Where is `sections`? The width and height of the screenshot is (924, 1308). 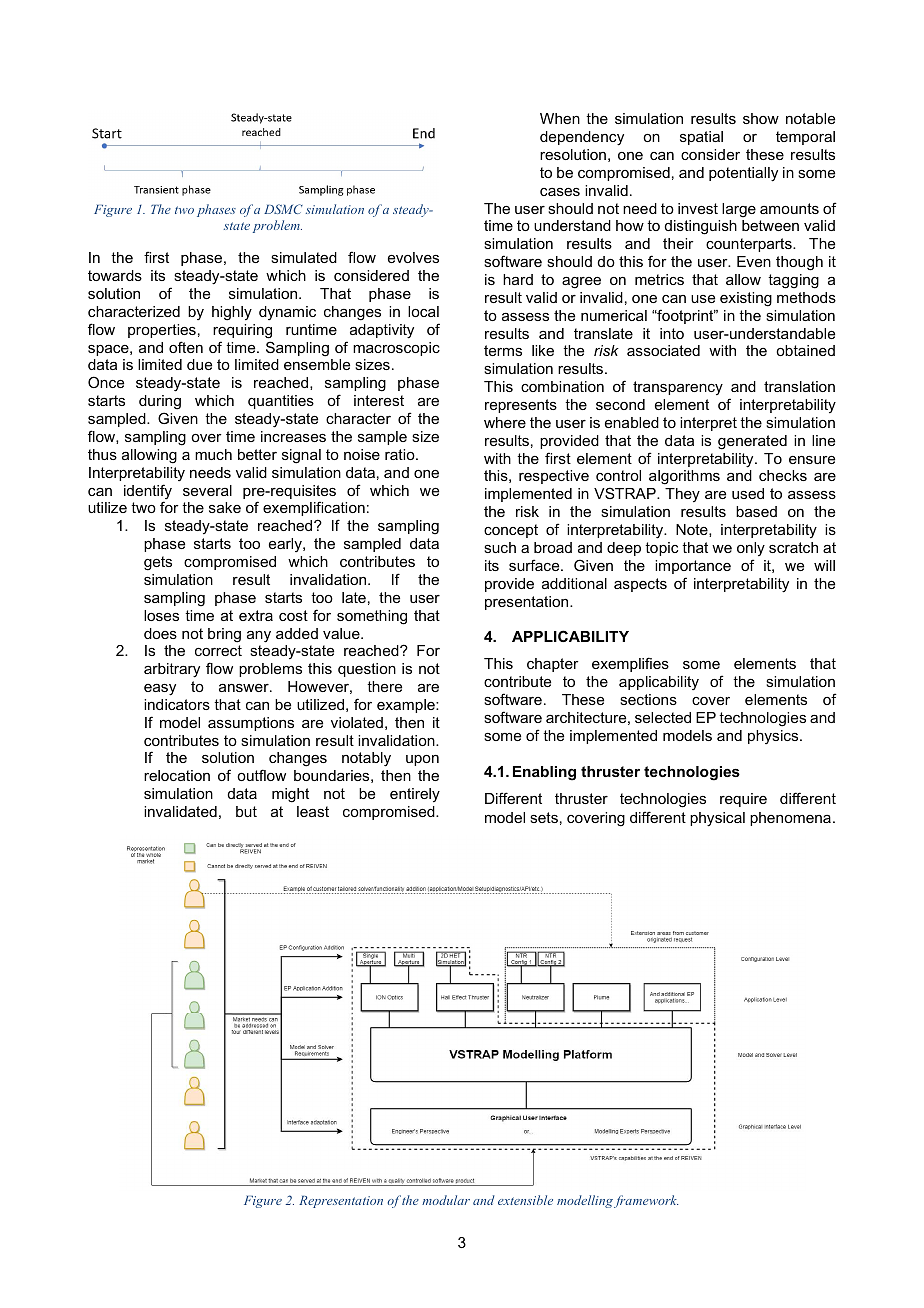 sections is located at coordinates (648, 699).
